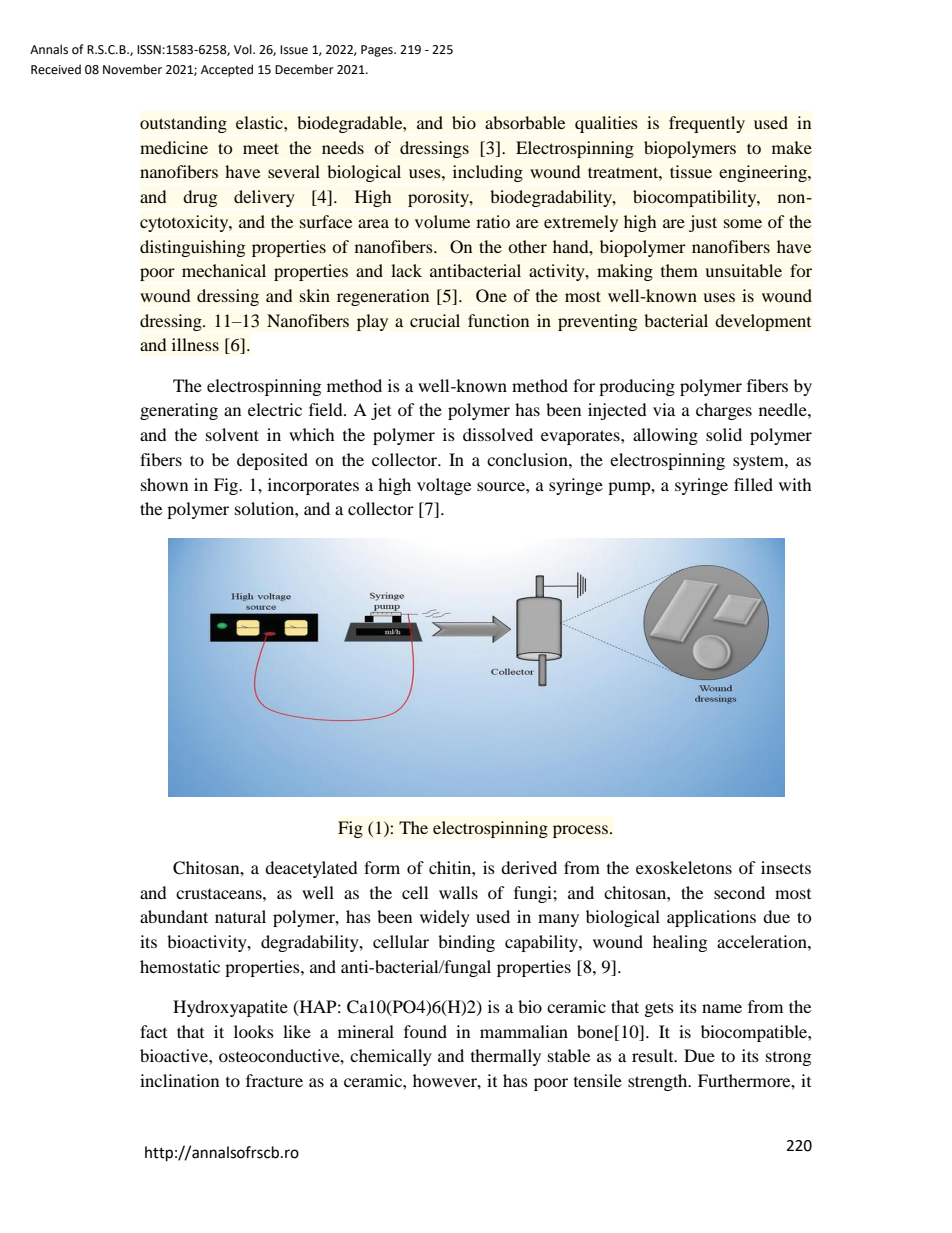 The height and width of the screenshot is (1233, 952). I want to click on frequently, so click(707, 124).
